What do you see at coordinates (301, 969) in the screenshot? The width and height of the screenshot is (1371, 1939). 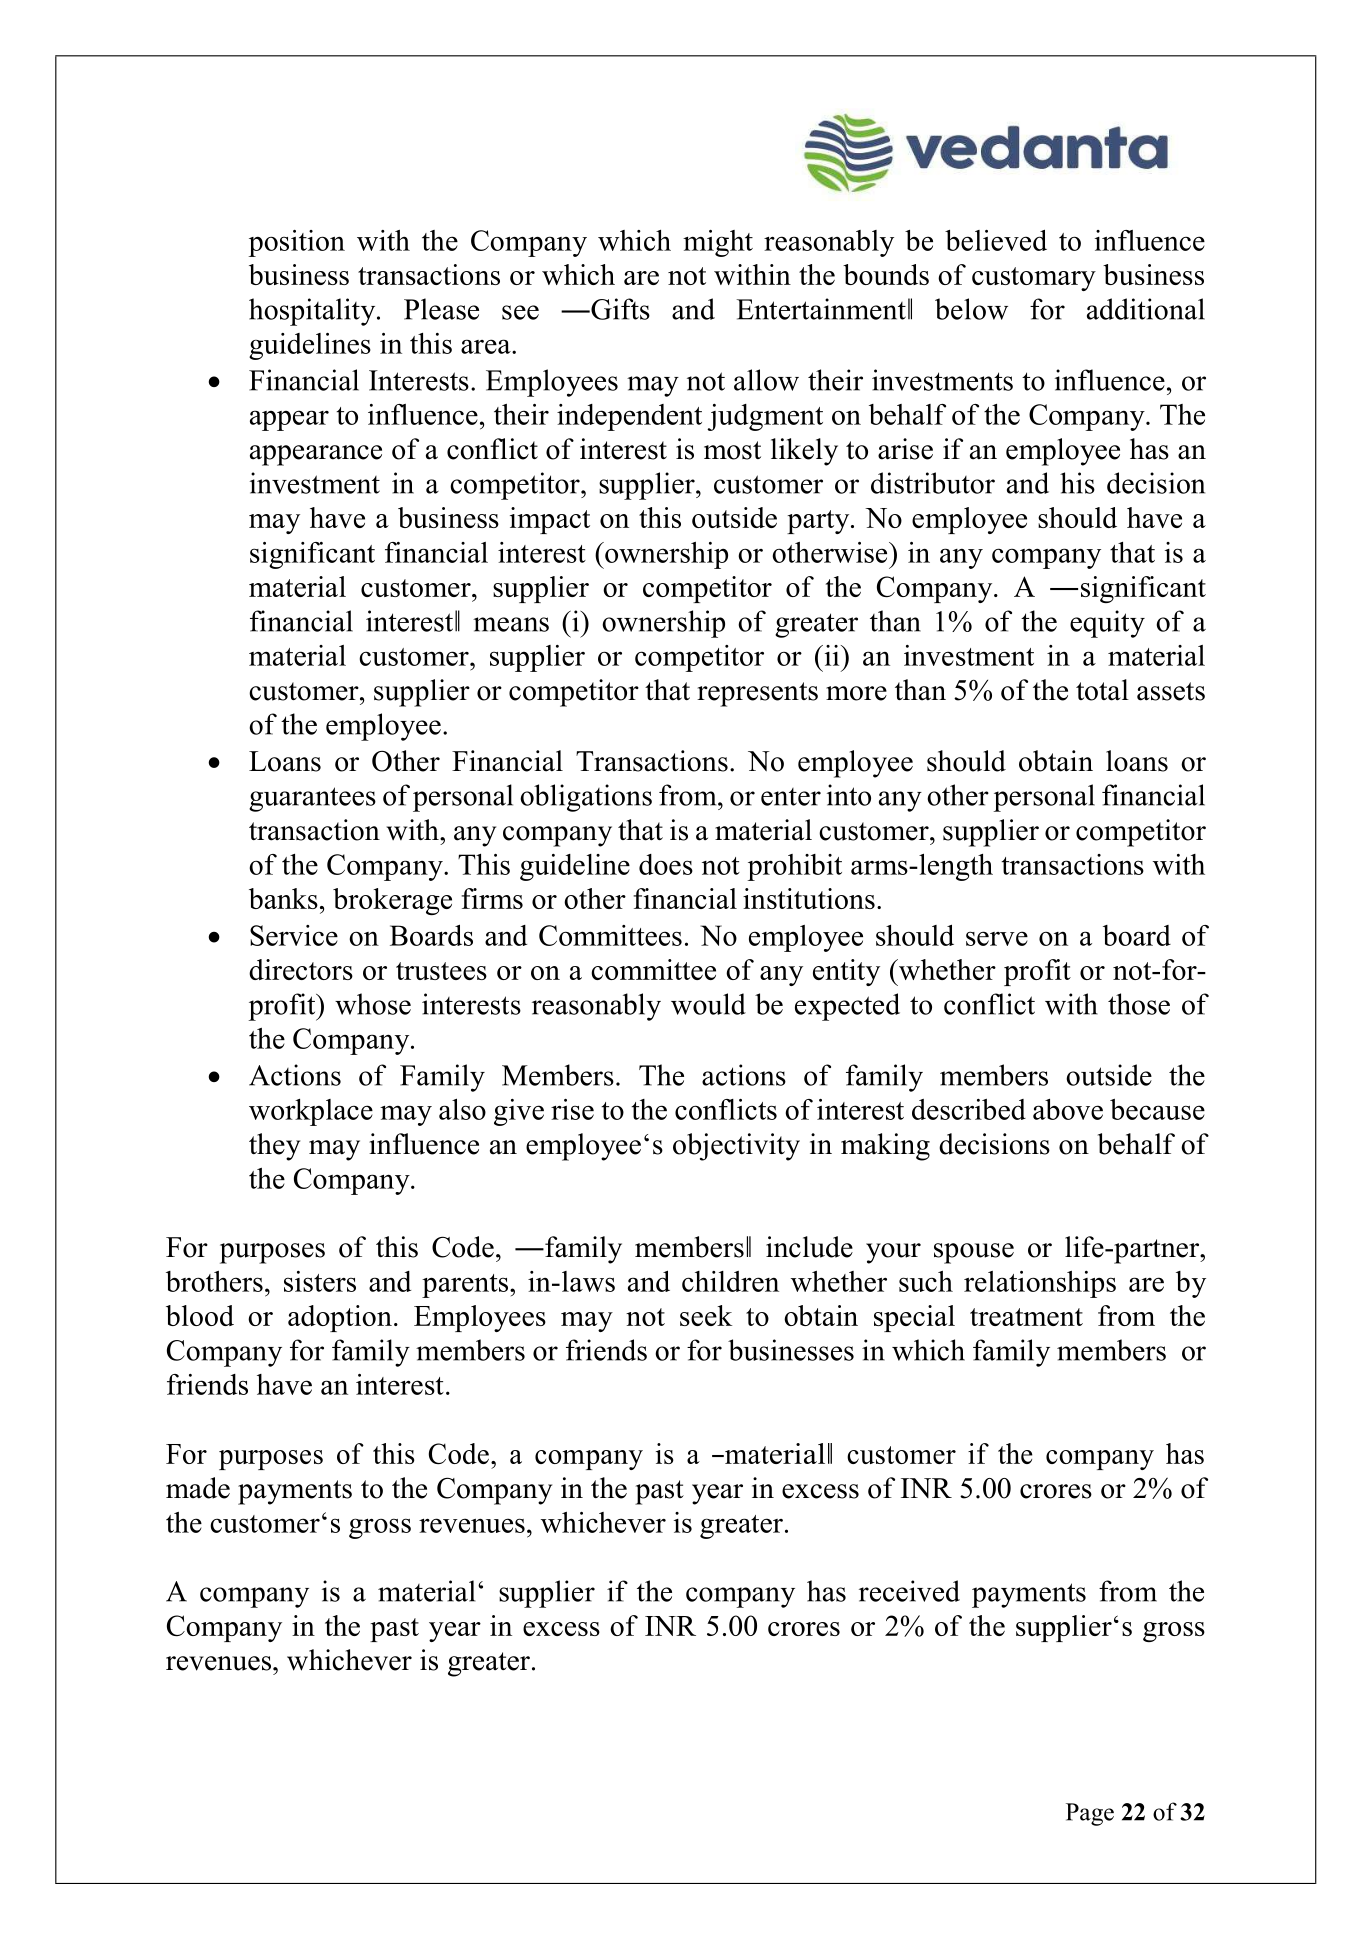 I see `directors` at bounding box center [301, 969].
